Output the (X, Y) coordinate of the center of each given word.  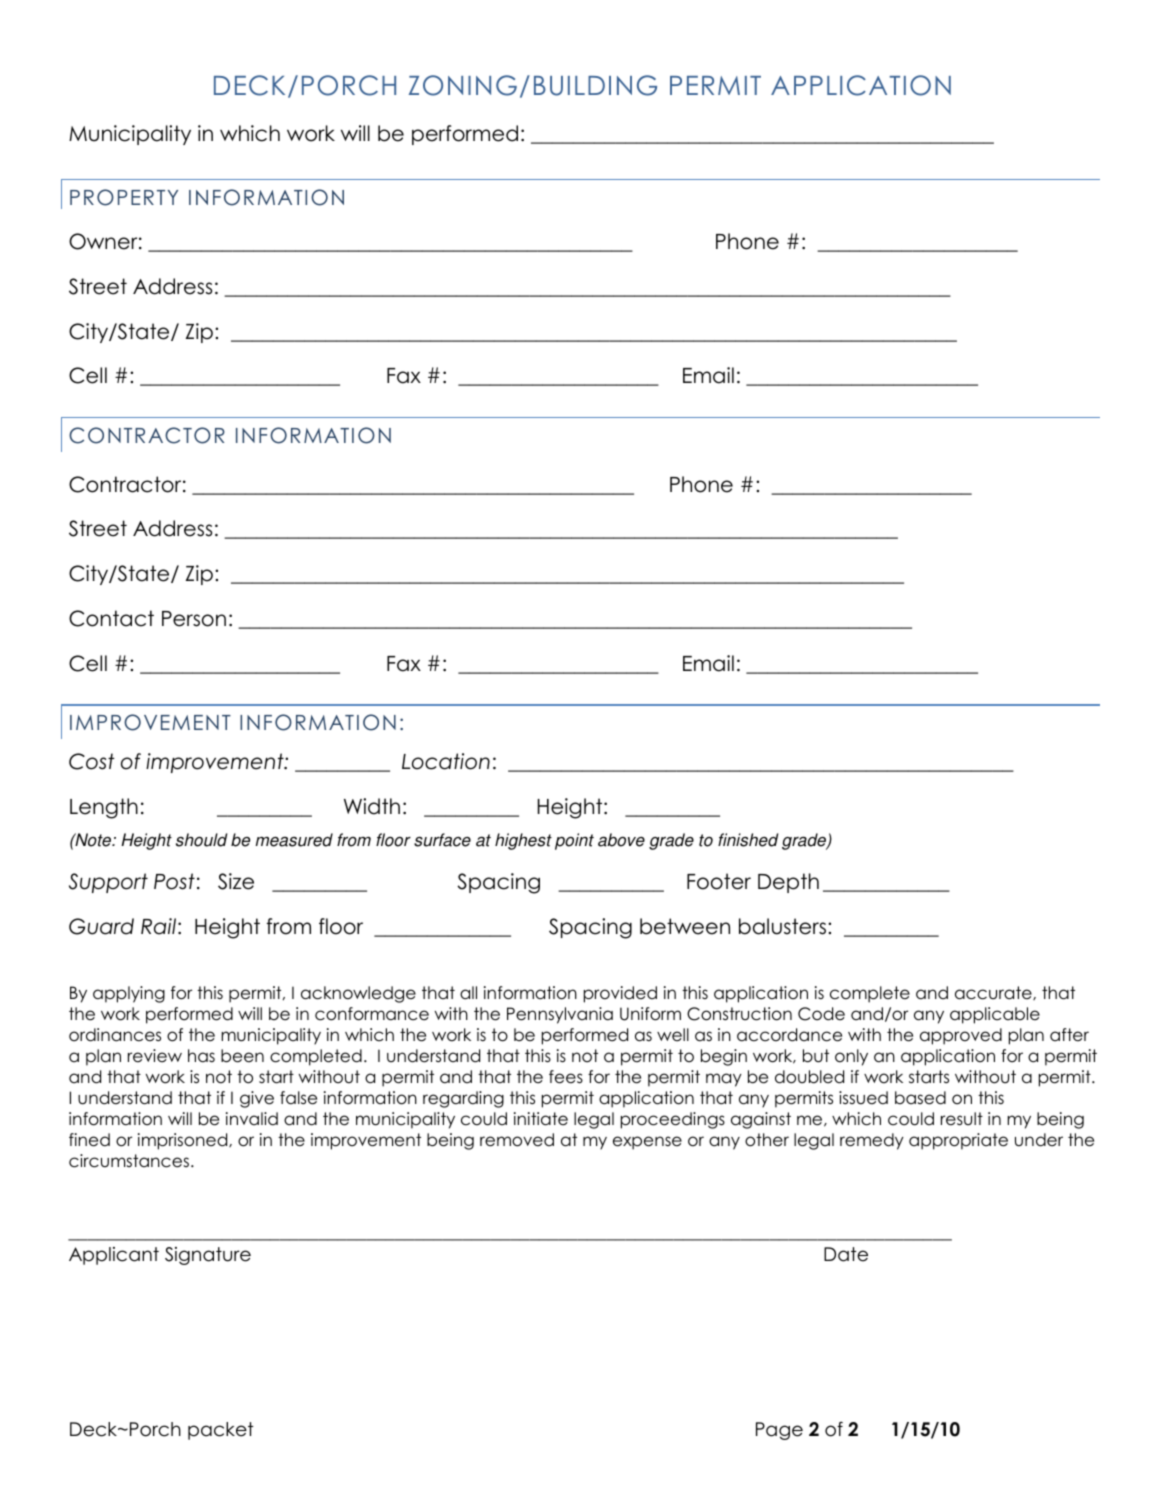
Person (194, 619)
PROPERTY (124, 197)
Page (779, 1431)
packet (221, 1431)
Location (446, 761)
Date (846, 1254)
